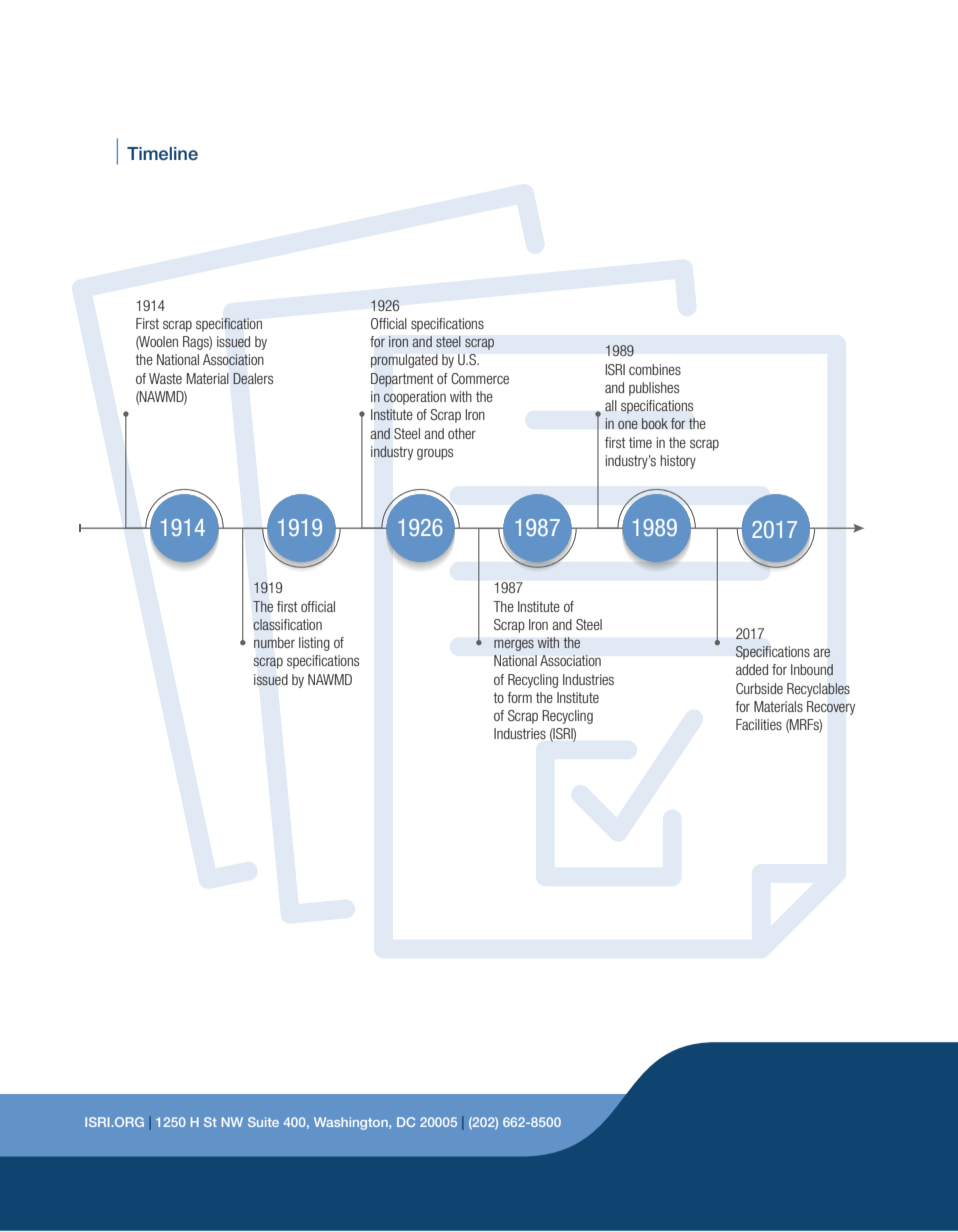  Describe the element at coordinates (831, 708) in the screenshot. I see `Recovery` at that location.
